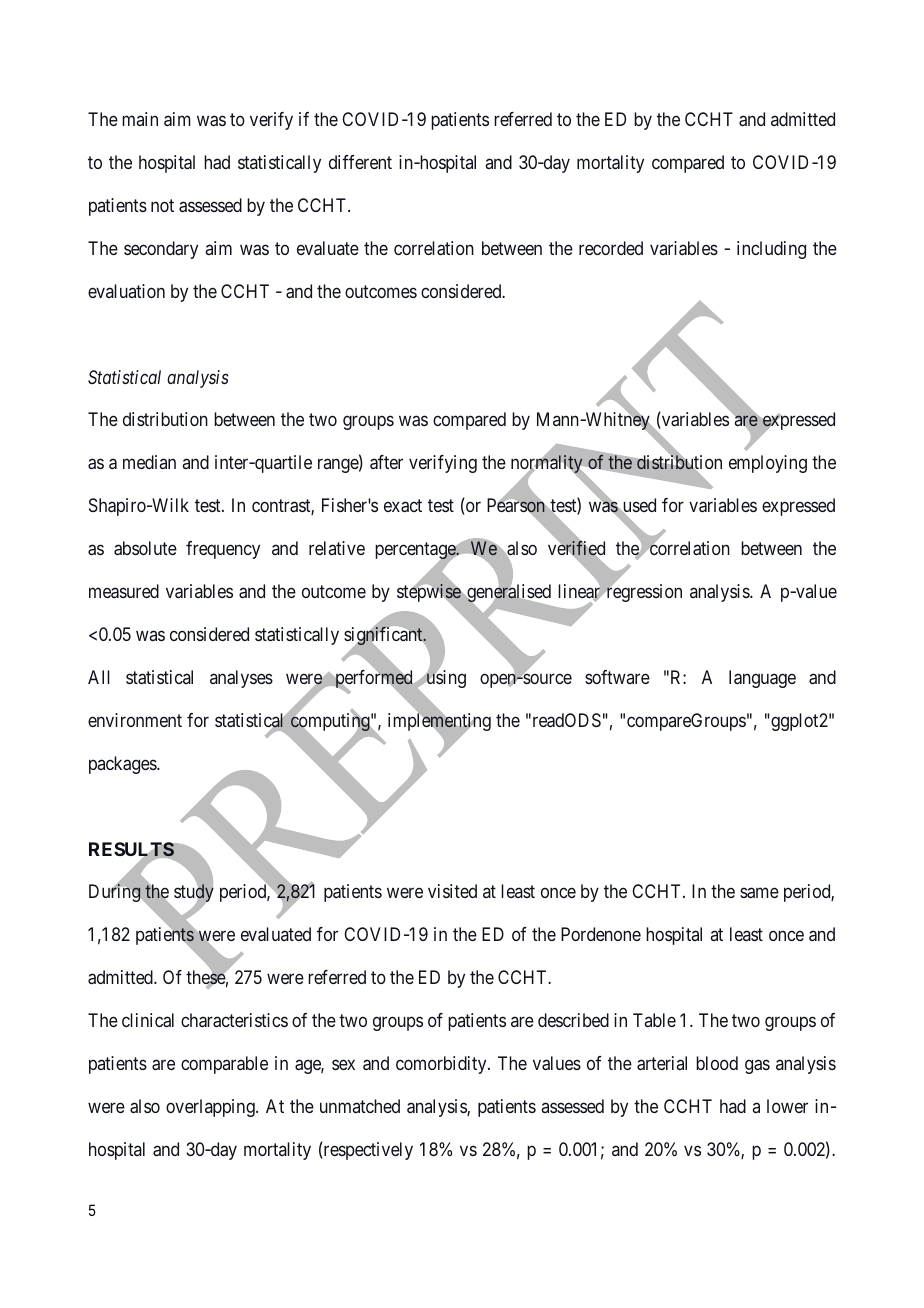 The width and height of the document is (924, 1308). Describe the element at coordinates (762, 679) in the document. I see `language` at that location.
